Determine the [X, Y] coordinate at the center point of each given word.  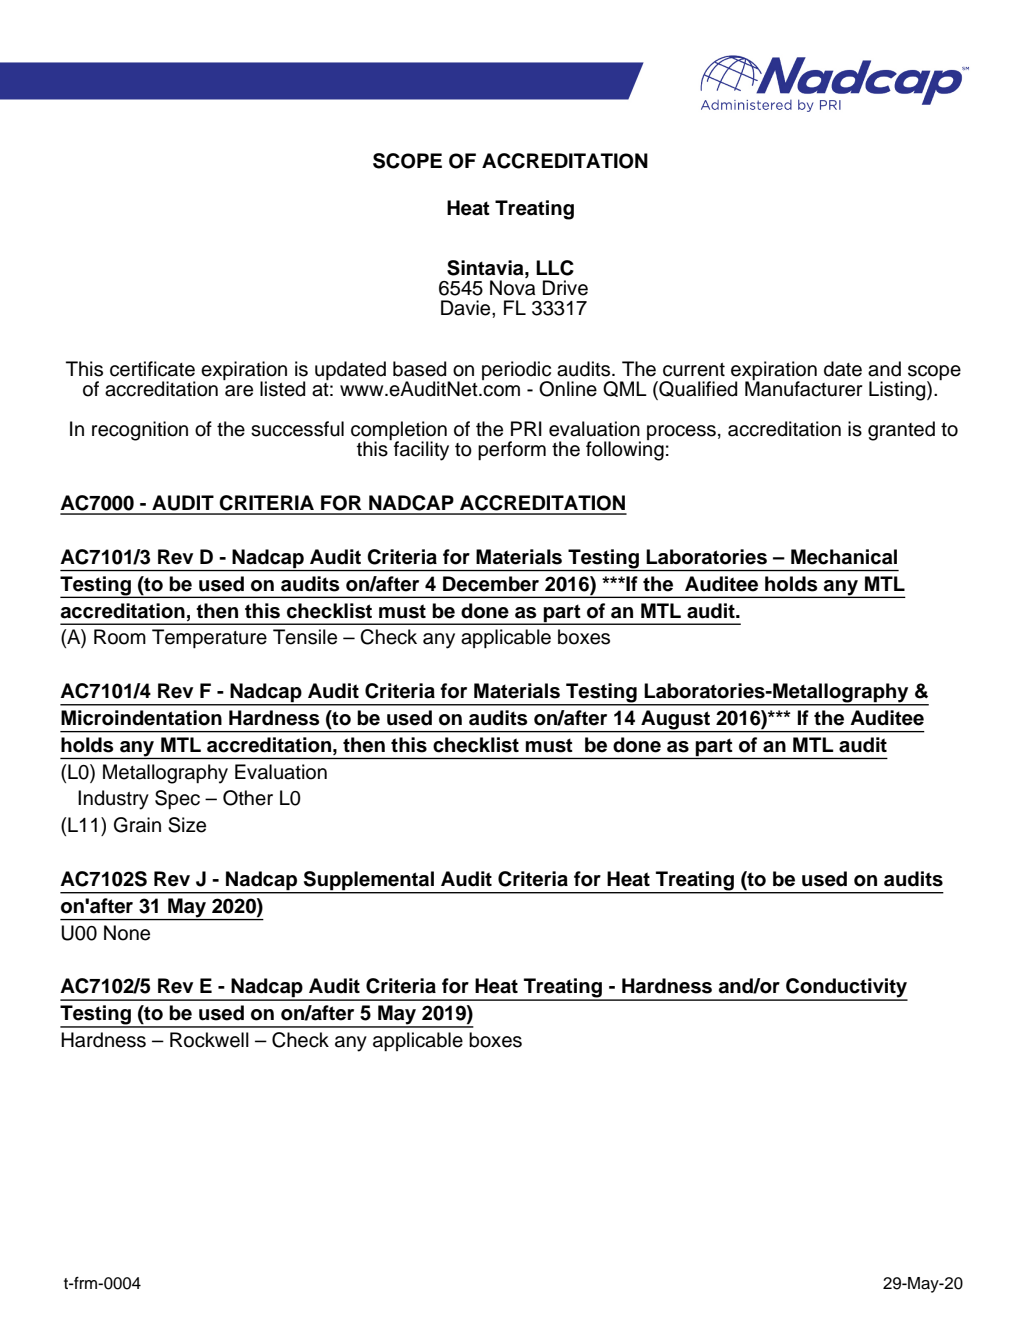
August [675, 721]
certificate [152, 369]
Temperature [209, 638]
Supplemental [369, 882]
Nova [512, 288]
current [694, 370]
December [491, 584]
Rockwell [209, 1040]
